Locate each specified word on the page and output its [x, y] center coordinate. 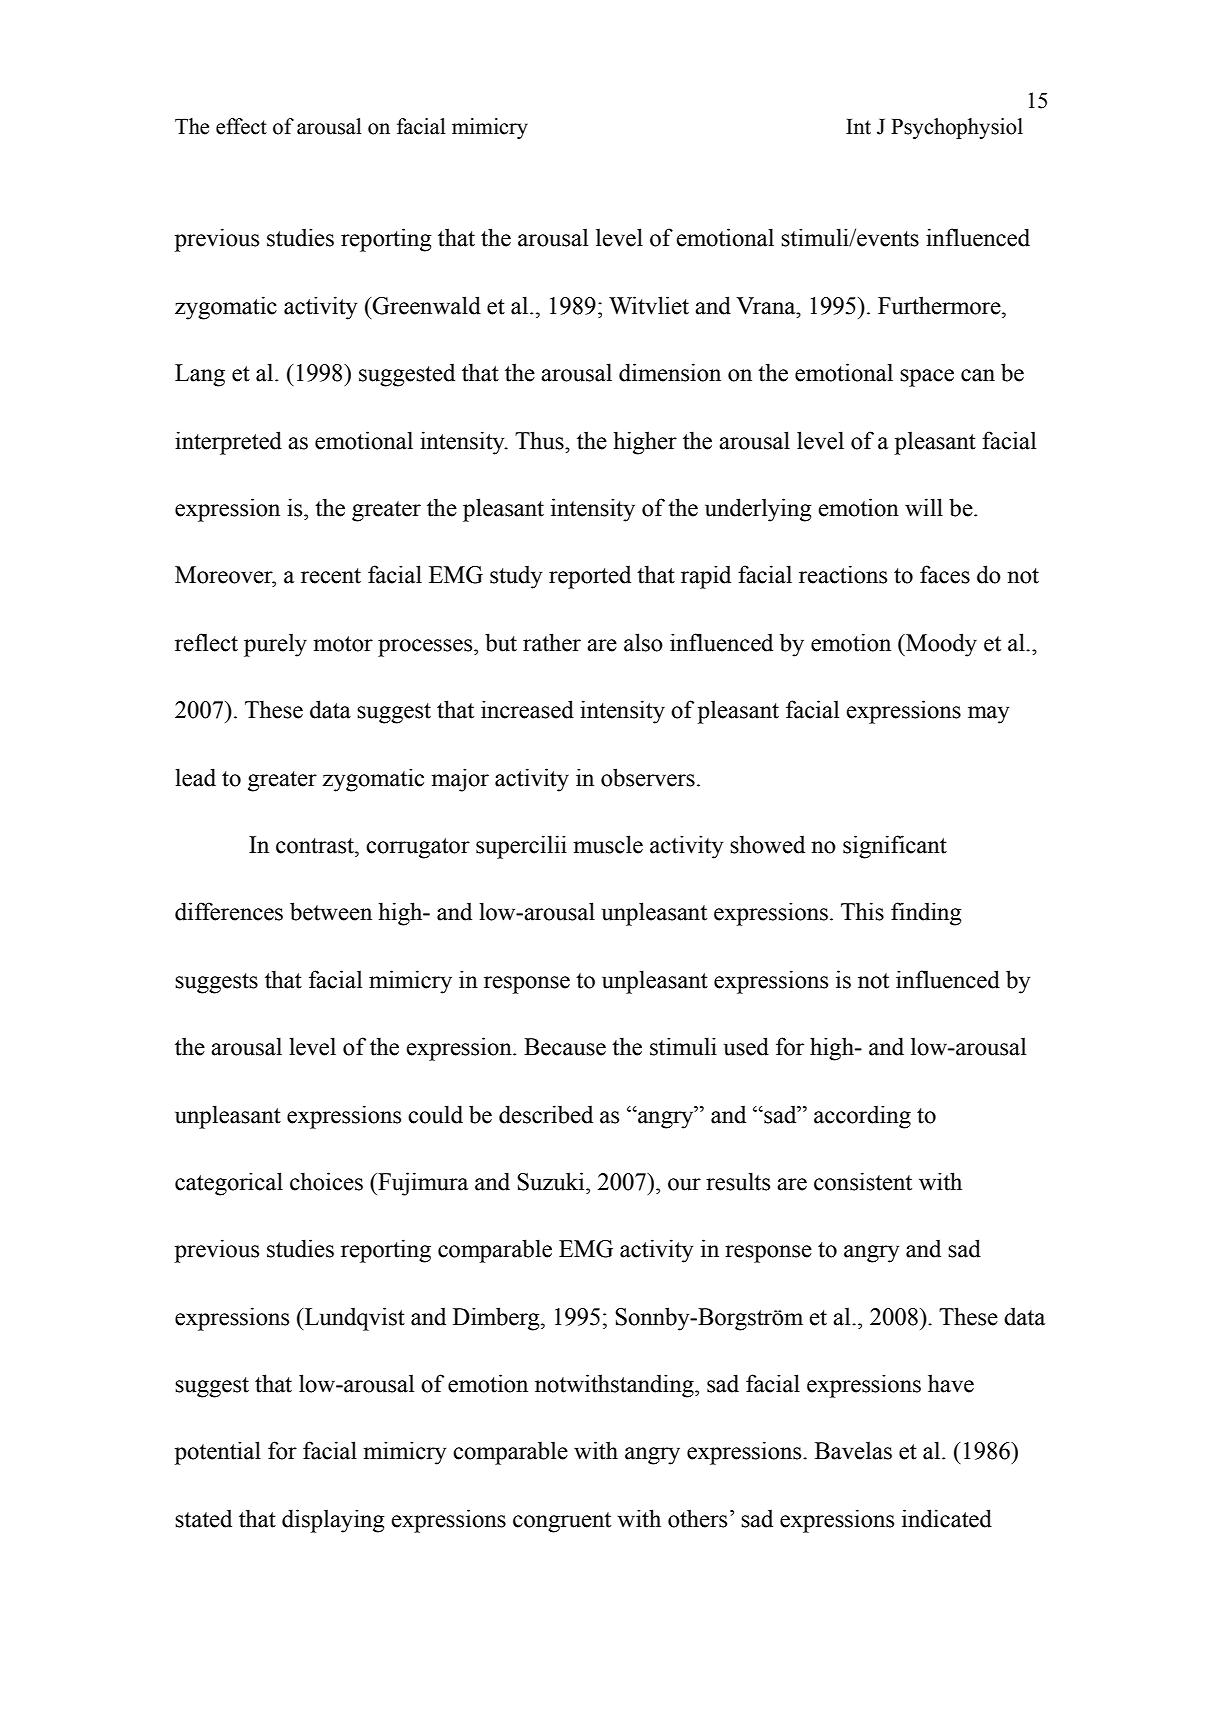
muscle [608, 844]
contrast [316, 846]
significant [895, 847]
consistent [863, 1181]
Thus [540, 440]
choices [326, 1181]
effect [241, 126]
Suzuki [552, 1181]
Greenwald [426, 305]
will [924, 507]
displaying [333, 1521]
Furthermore [940, 305]
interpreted [228, 443]
